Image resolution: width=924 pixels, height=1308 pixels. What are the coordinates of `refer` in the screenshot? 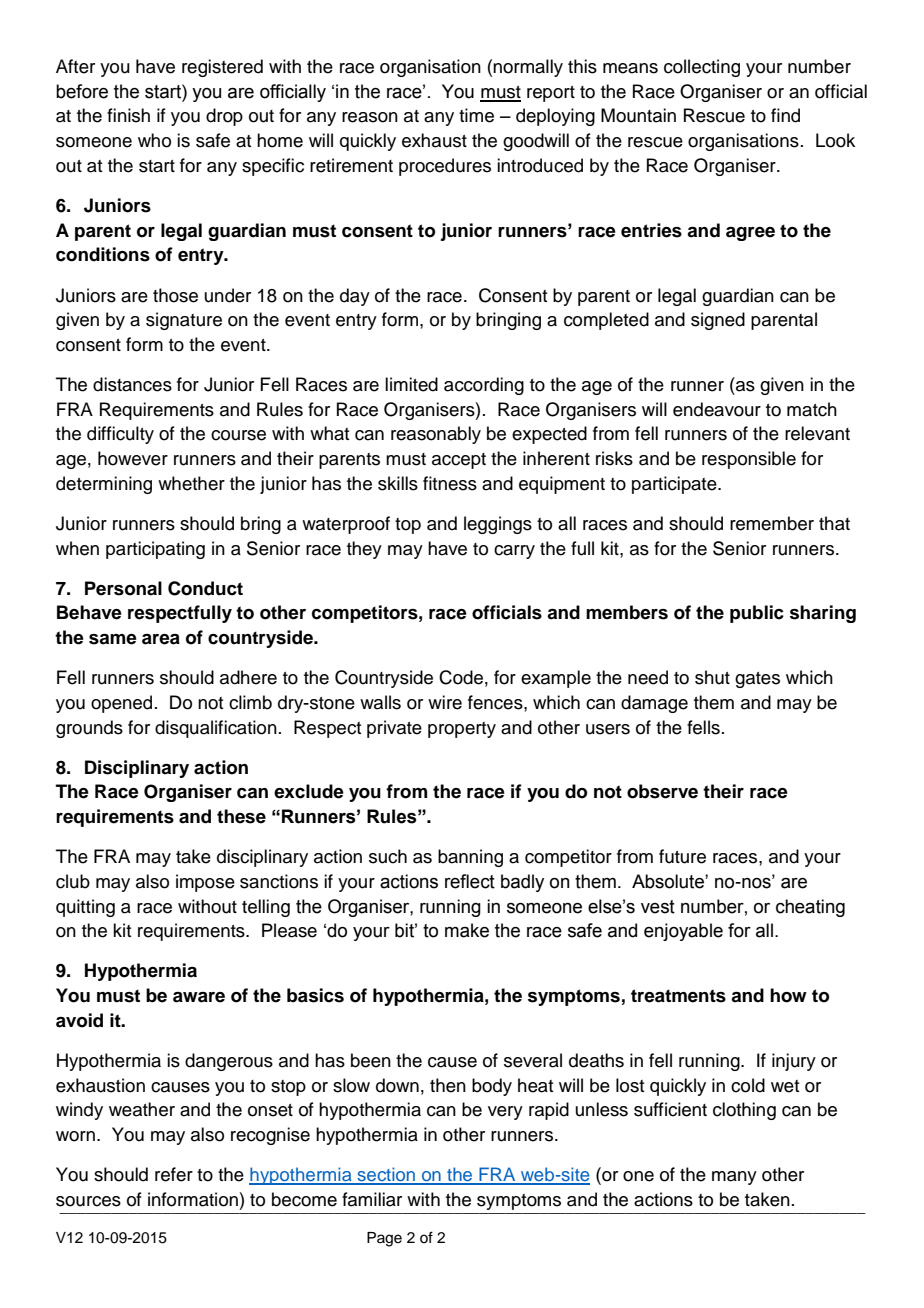 It's located at (174, 1174).
